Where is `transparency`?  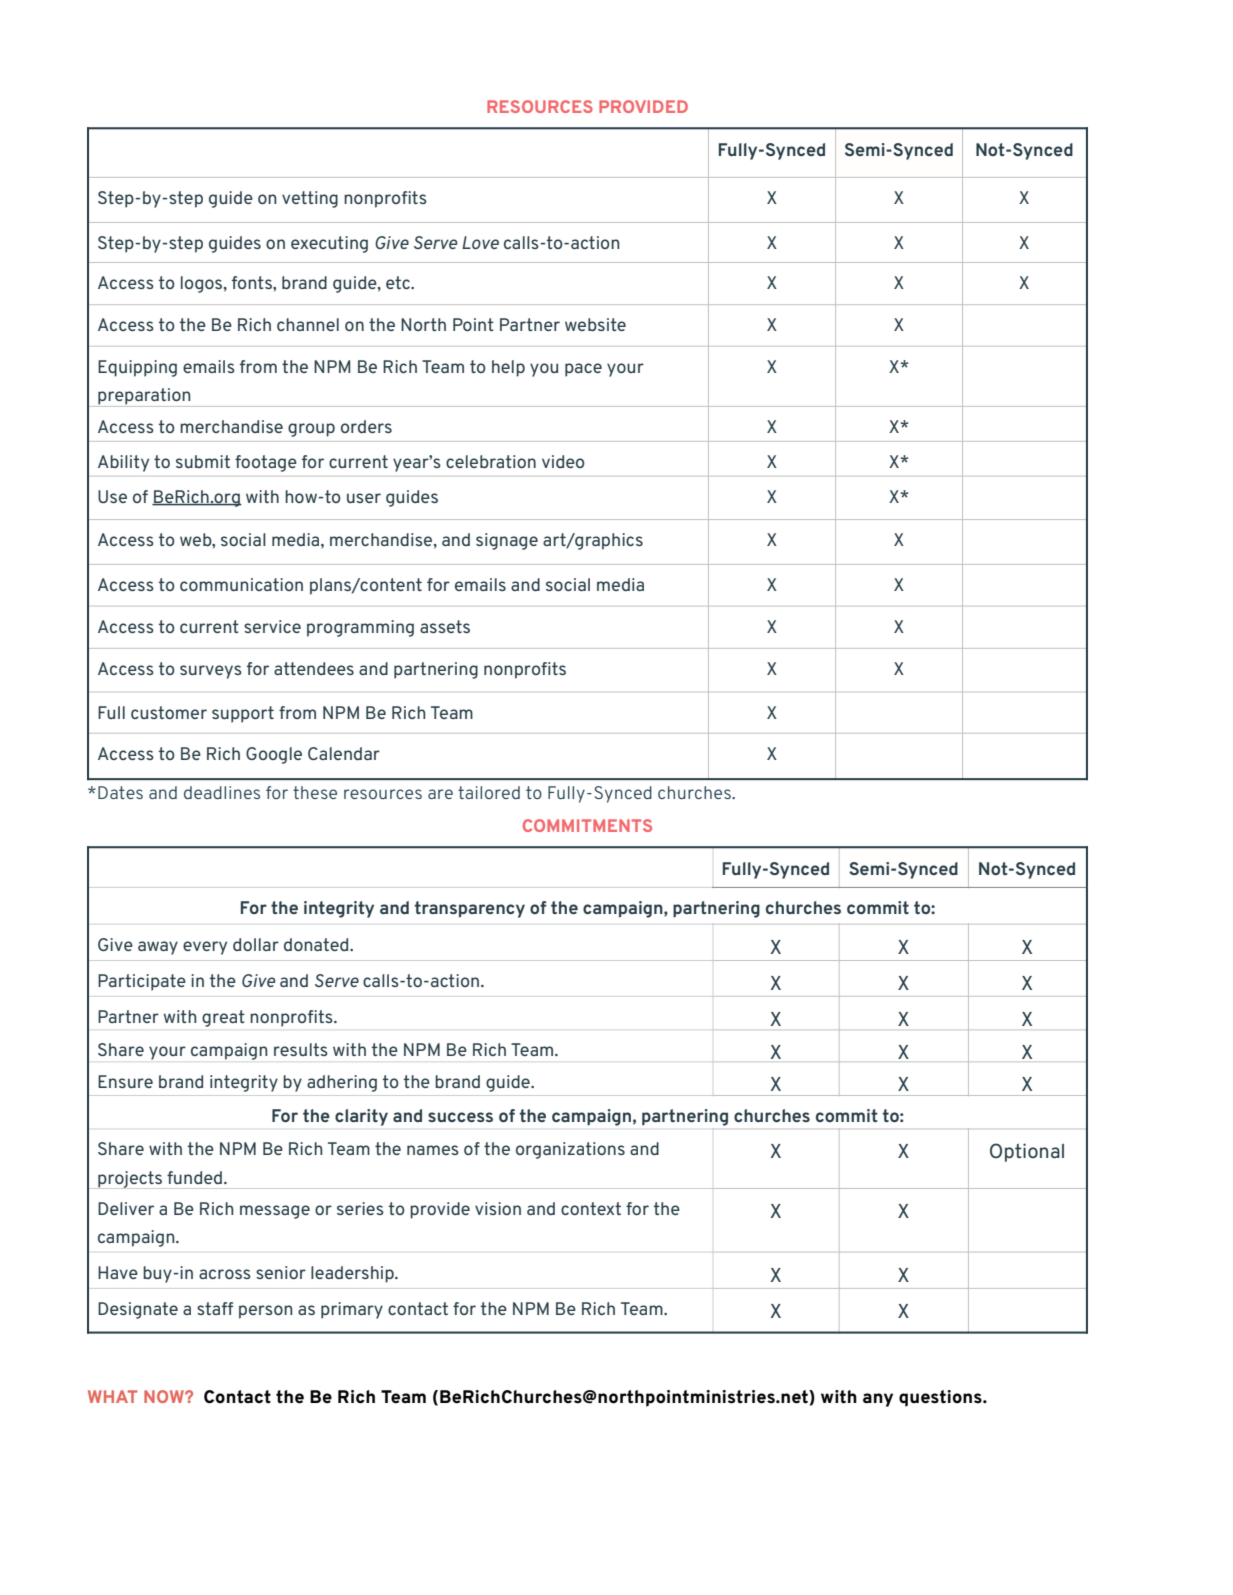
transparency is located at coordinates (470, 909).
